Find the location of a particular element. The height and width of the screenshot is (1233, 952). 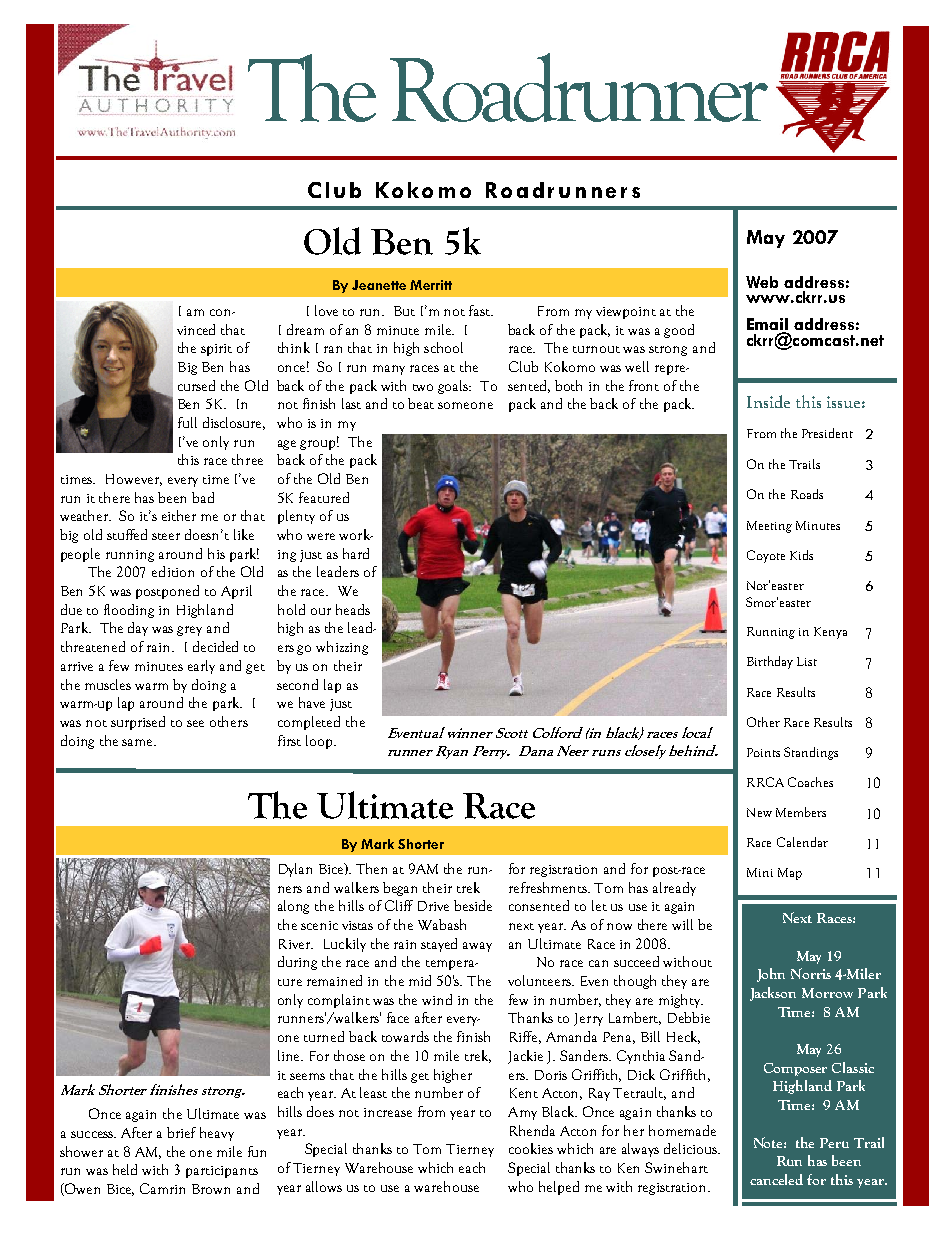

spirit is located at coordinates (216, 350).
